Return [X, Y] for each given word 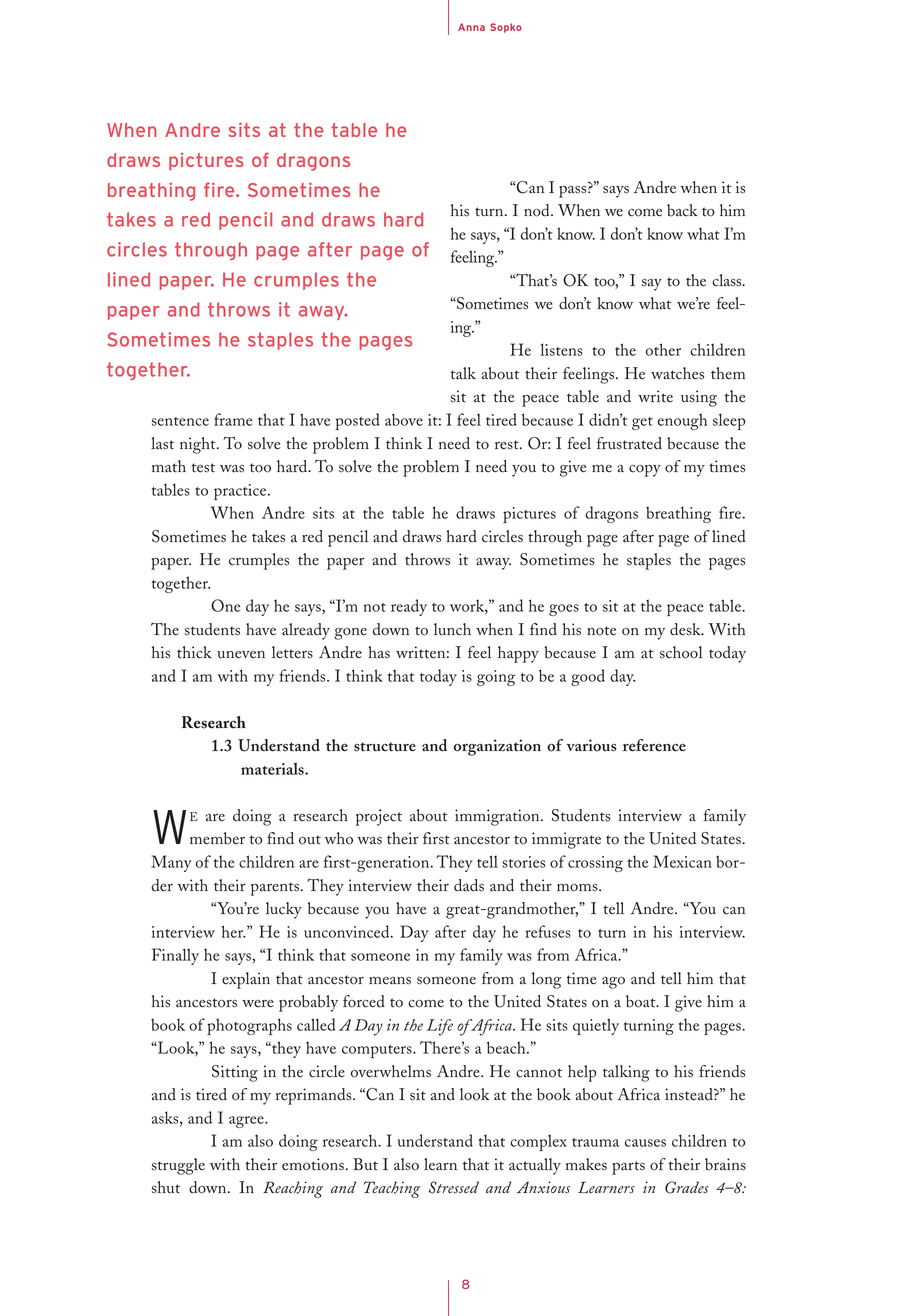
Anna [471, 27]
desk [686, 629]
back [682, 210]
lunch [452, 629]
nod [538, 210]
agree [247, 1122]
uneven [241, 655]
